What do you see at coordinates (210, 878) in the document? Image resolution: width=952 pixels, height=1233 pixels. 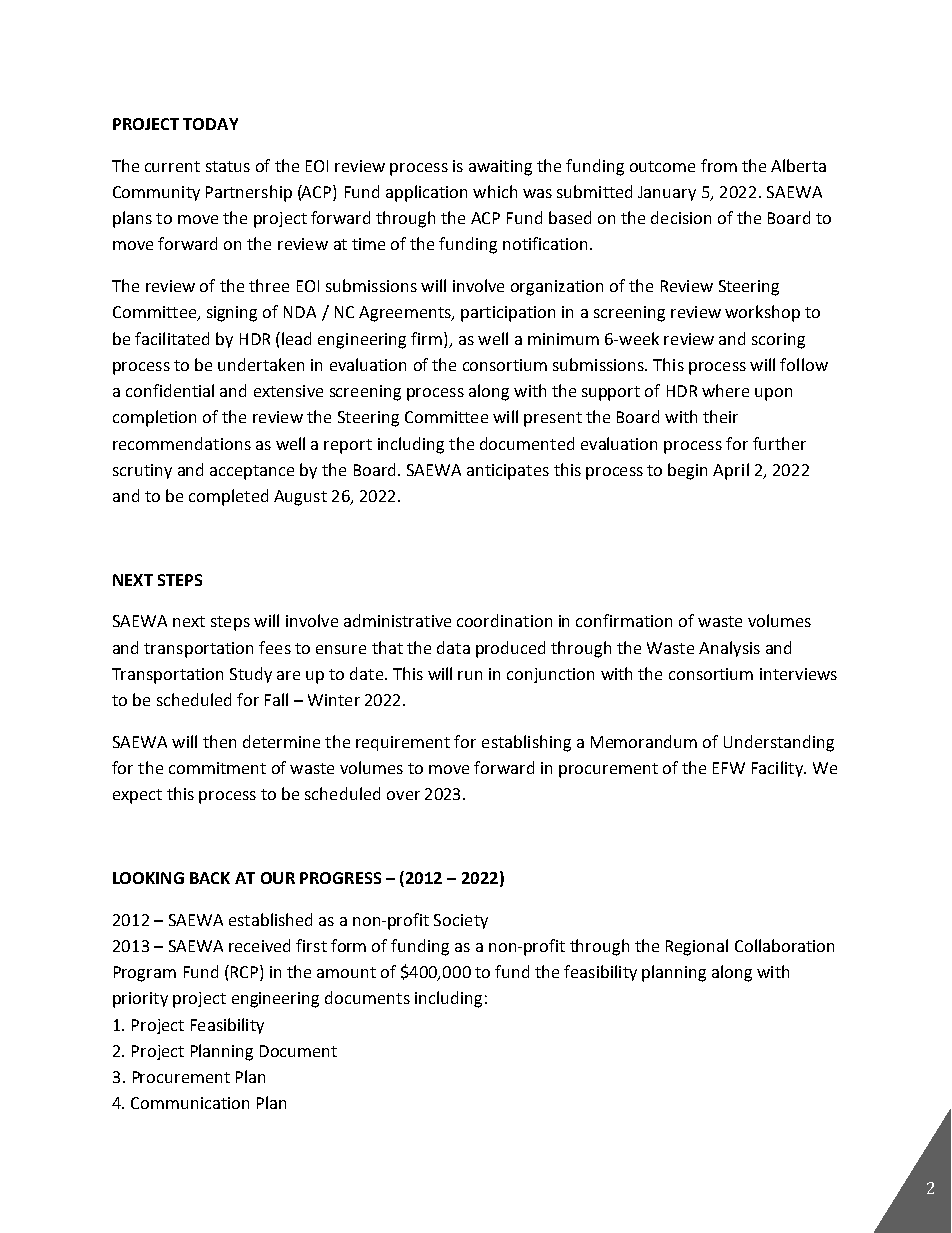 I see `BACK` at bounding box center [210, 878].
